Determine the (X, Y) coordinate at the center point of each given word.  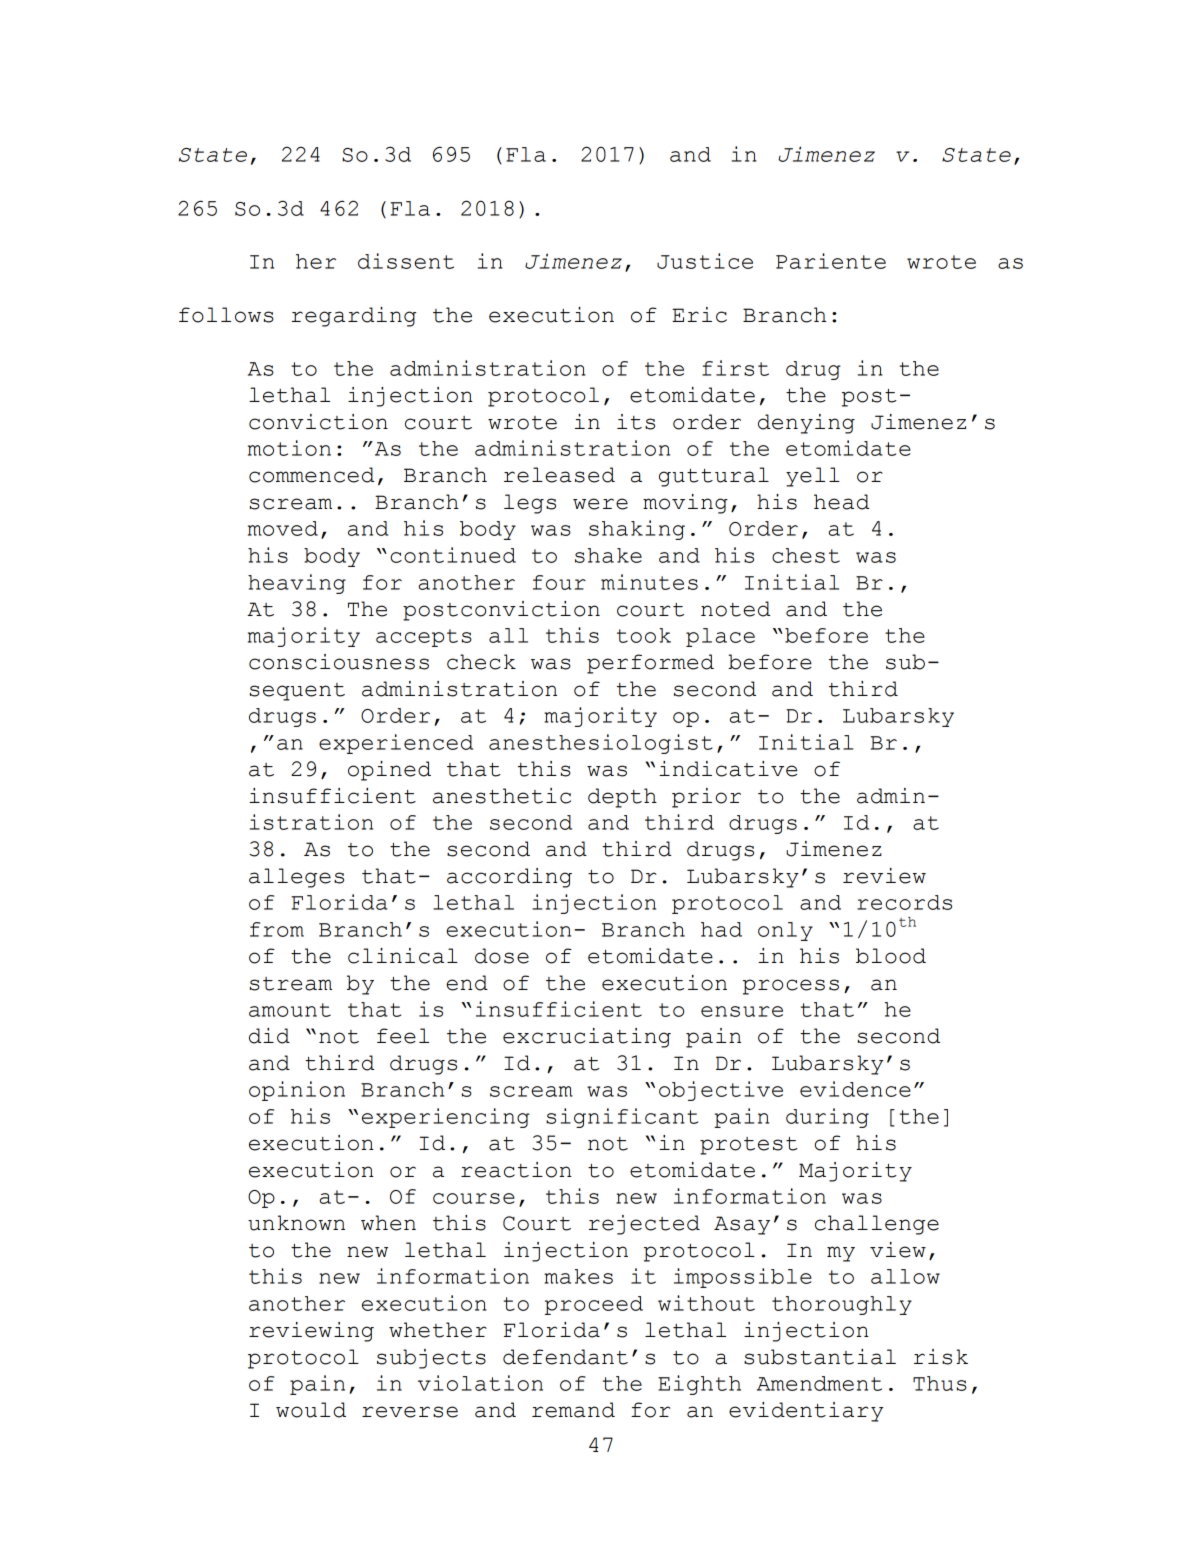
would (311, 1410)
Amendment (819, 1383)
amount (290, 1010)
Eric (699, 315)
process (791, 987)
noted (736, 609)
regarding (354, 317)
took (644, 635)
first (735, 368)
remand (573, 1410)
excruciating (587, 1038)
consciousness (339, 662)
